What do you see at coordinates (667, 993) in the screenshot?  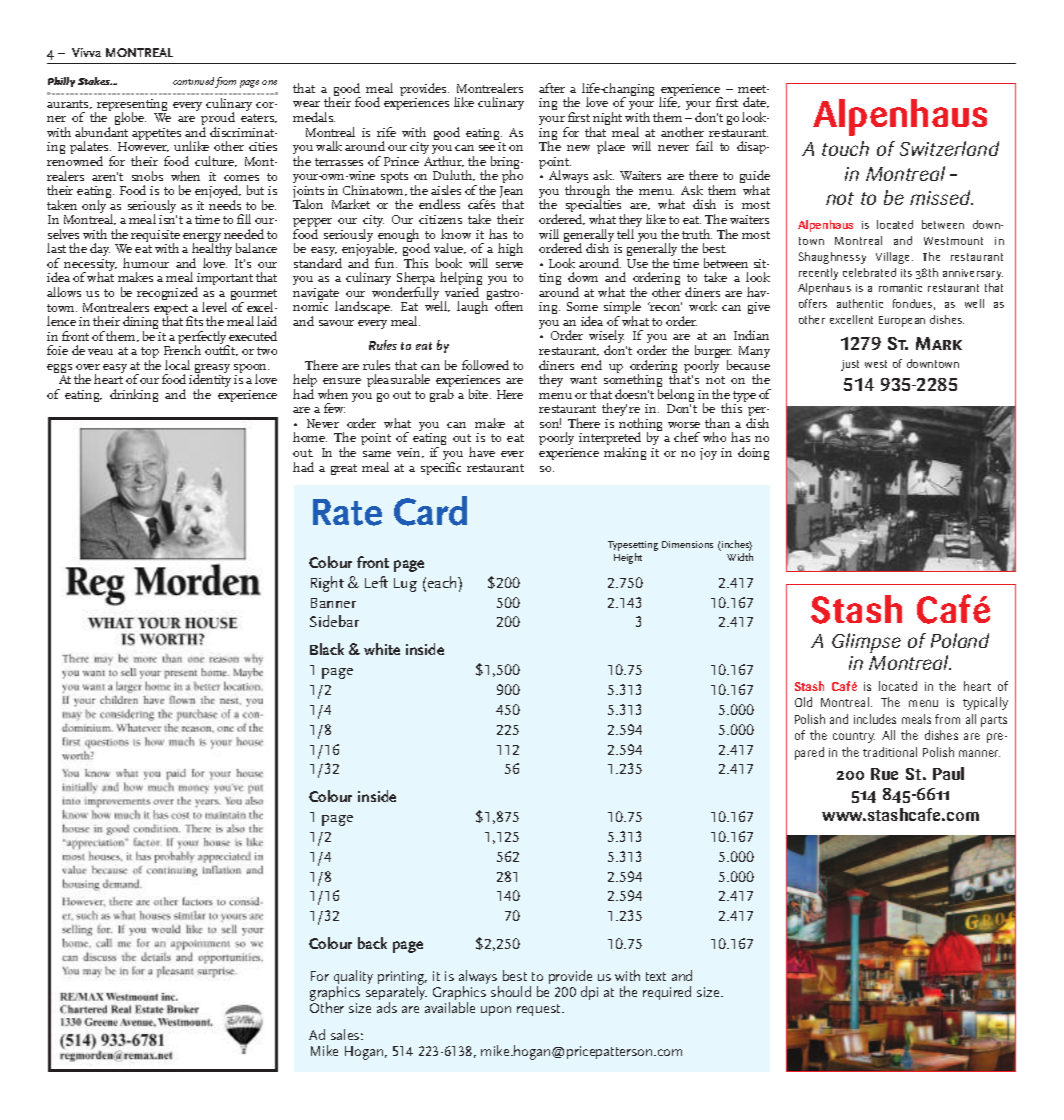 I see `required` at bounding box center [667, 993].
